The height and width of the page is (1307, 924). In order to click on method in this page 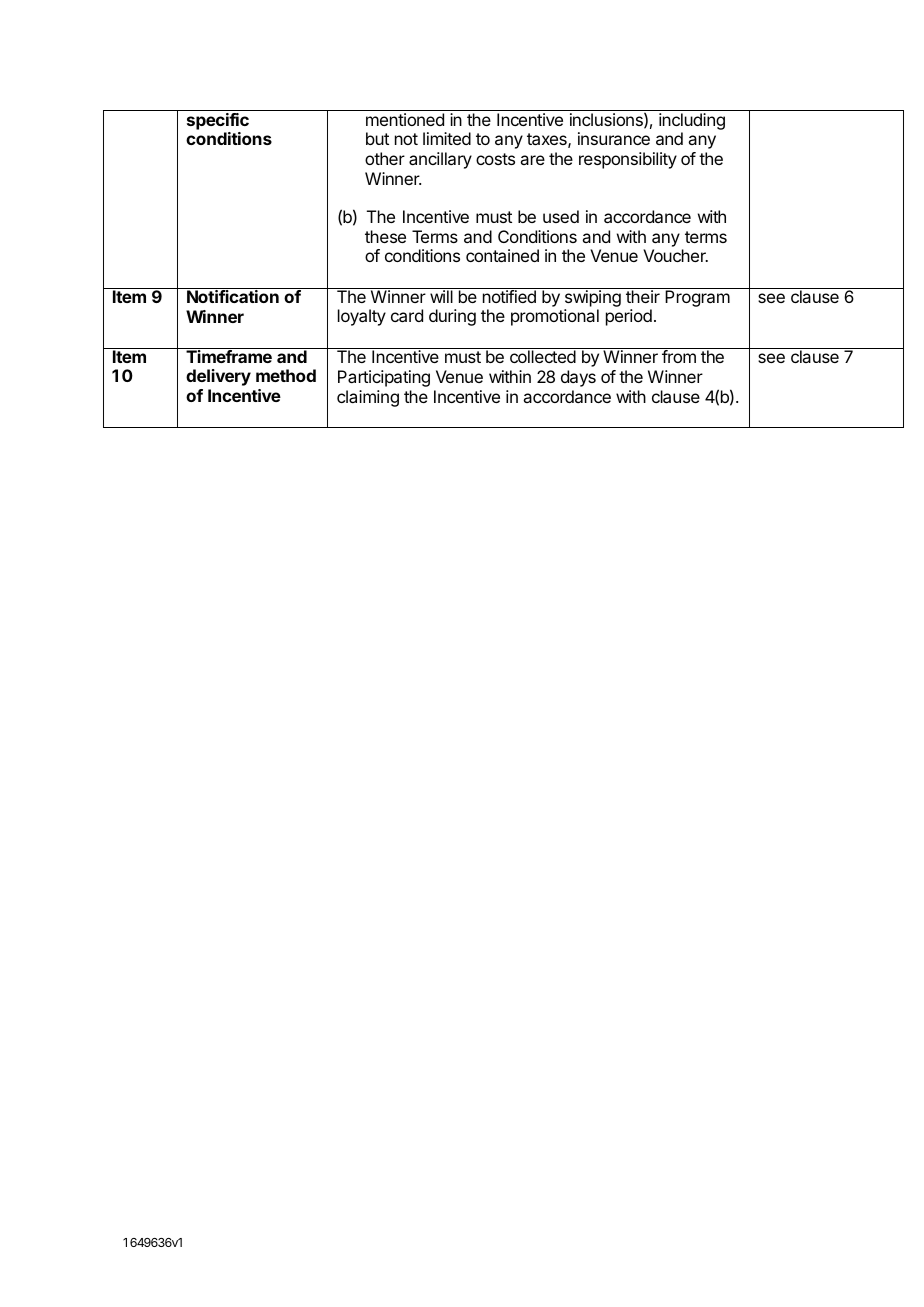, I will do `click(286, 375)`.
